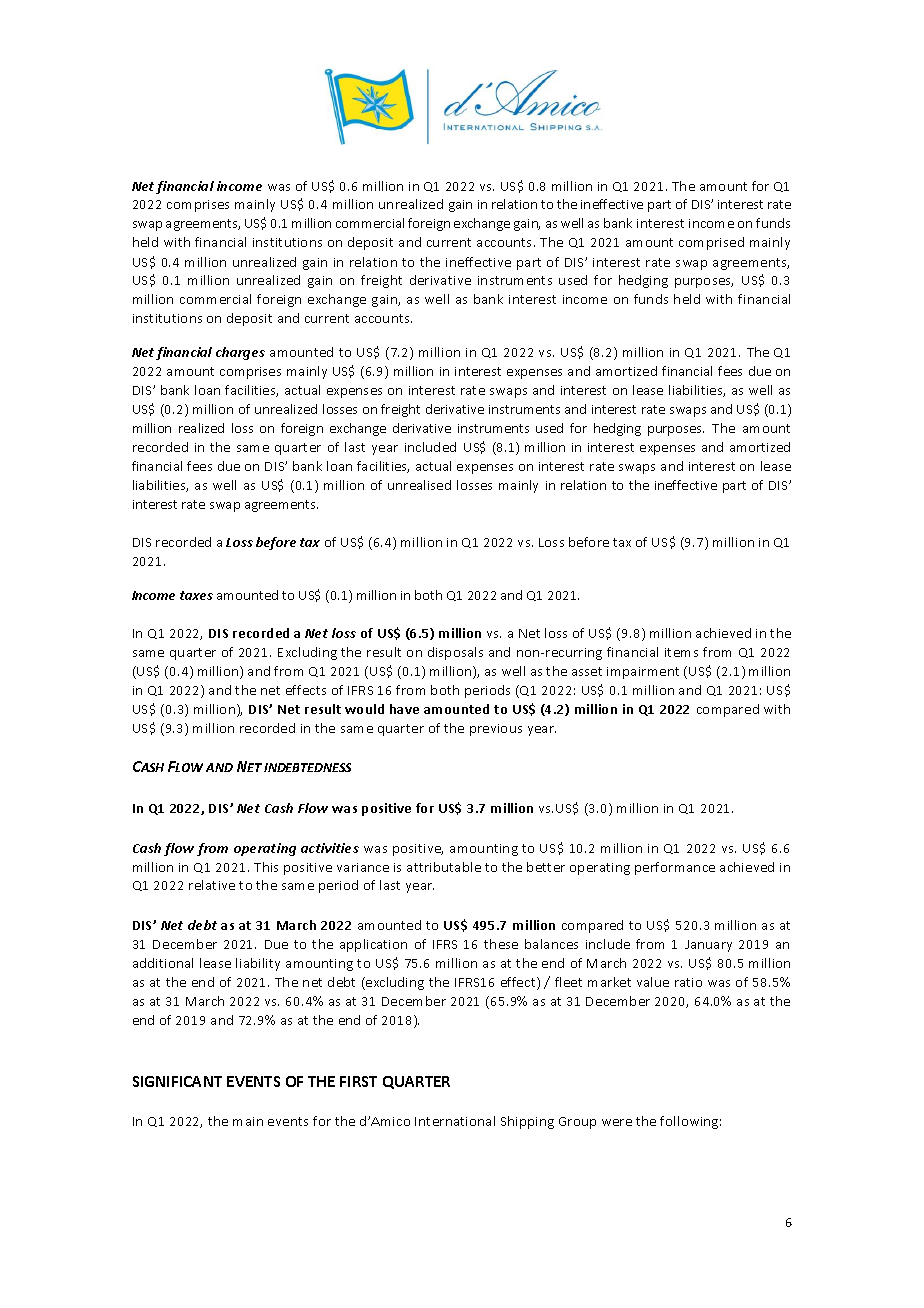 This screenshot has width=924, height=1308. Describe the element at coordinates (240, 353) in the screenshot. I see `charges` at that location.
